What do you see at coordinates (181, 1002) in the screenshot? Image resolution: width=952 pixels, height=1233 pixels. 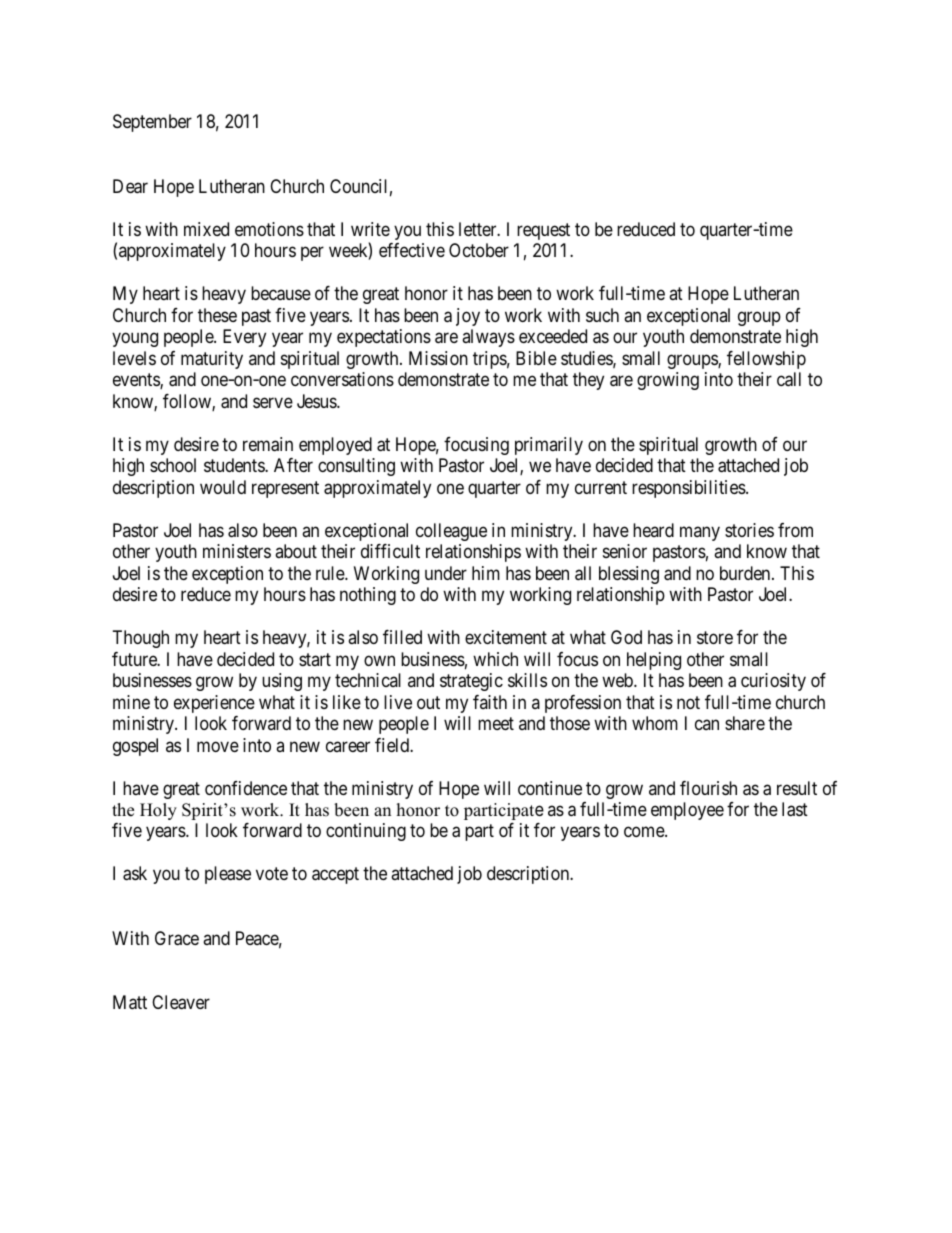 I see `Cleaver` at bounding box center [181, 1002].
